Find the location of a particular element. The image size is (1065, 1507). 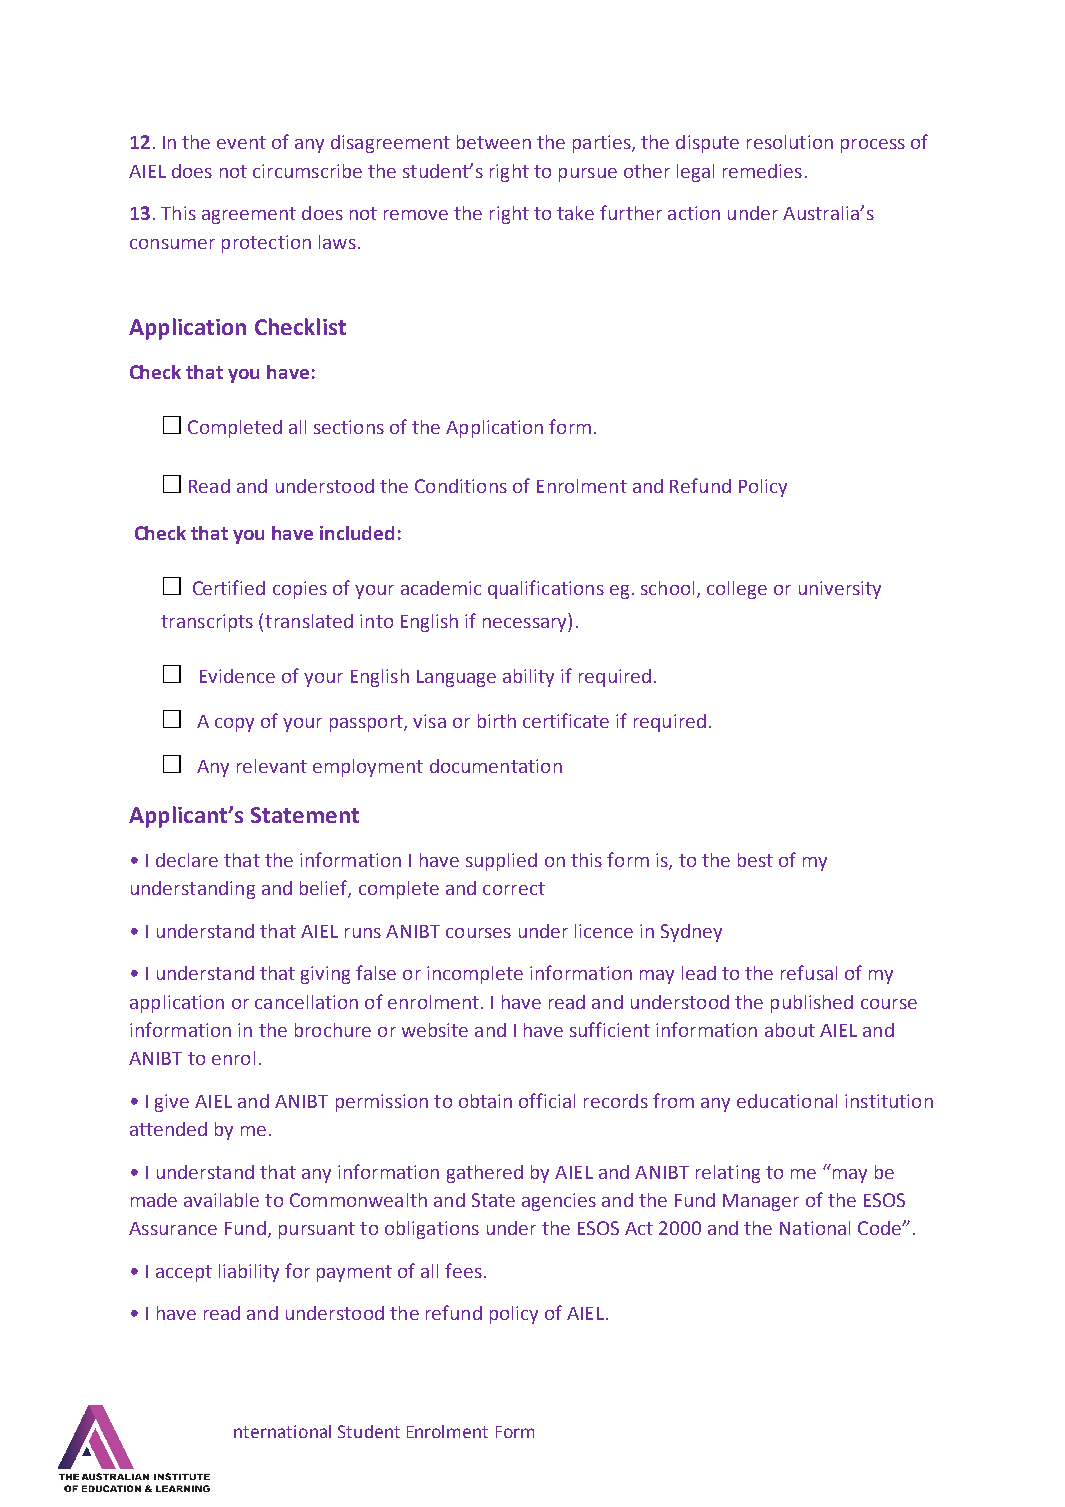

available is located at coordinates (221, 1200).
